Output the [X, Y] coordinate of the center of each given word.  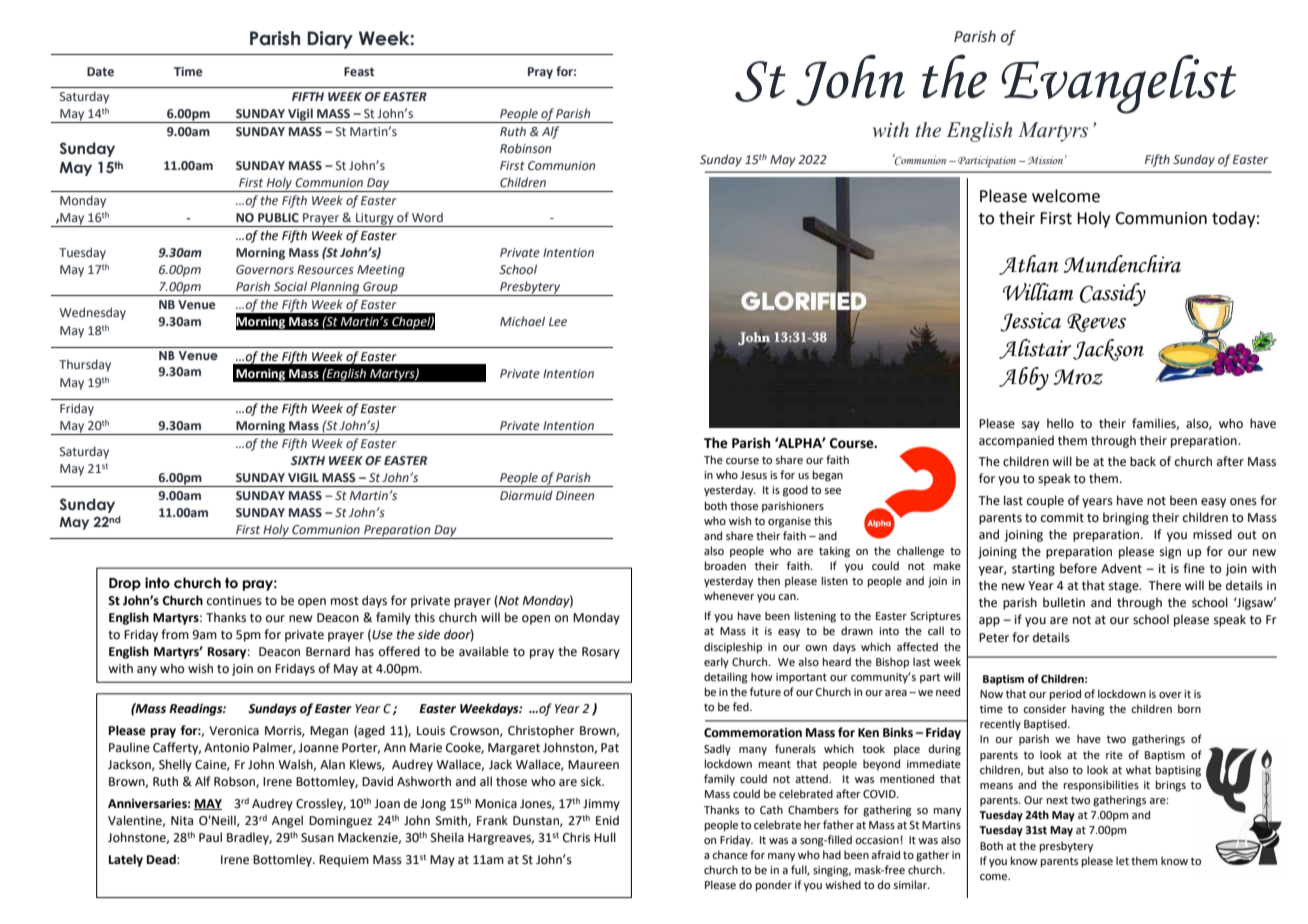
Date [100, 71]
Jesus [753, 475]
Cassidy [1113, 294]
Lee [558, 321]
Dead [162, 859]
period [1065, 695]
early [716, 663]
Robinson [525, 148]
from [175, 634]
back [1143, 461]
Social [290, 286]
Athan [1028, 265]
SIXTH [308, 460]
